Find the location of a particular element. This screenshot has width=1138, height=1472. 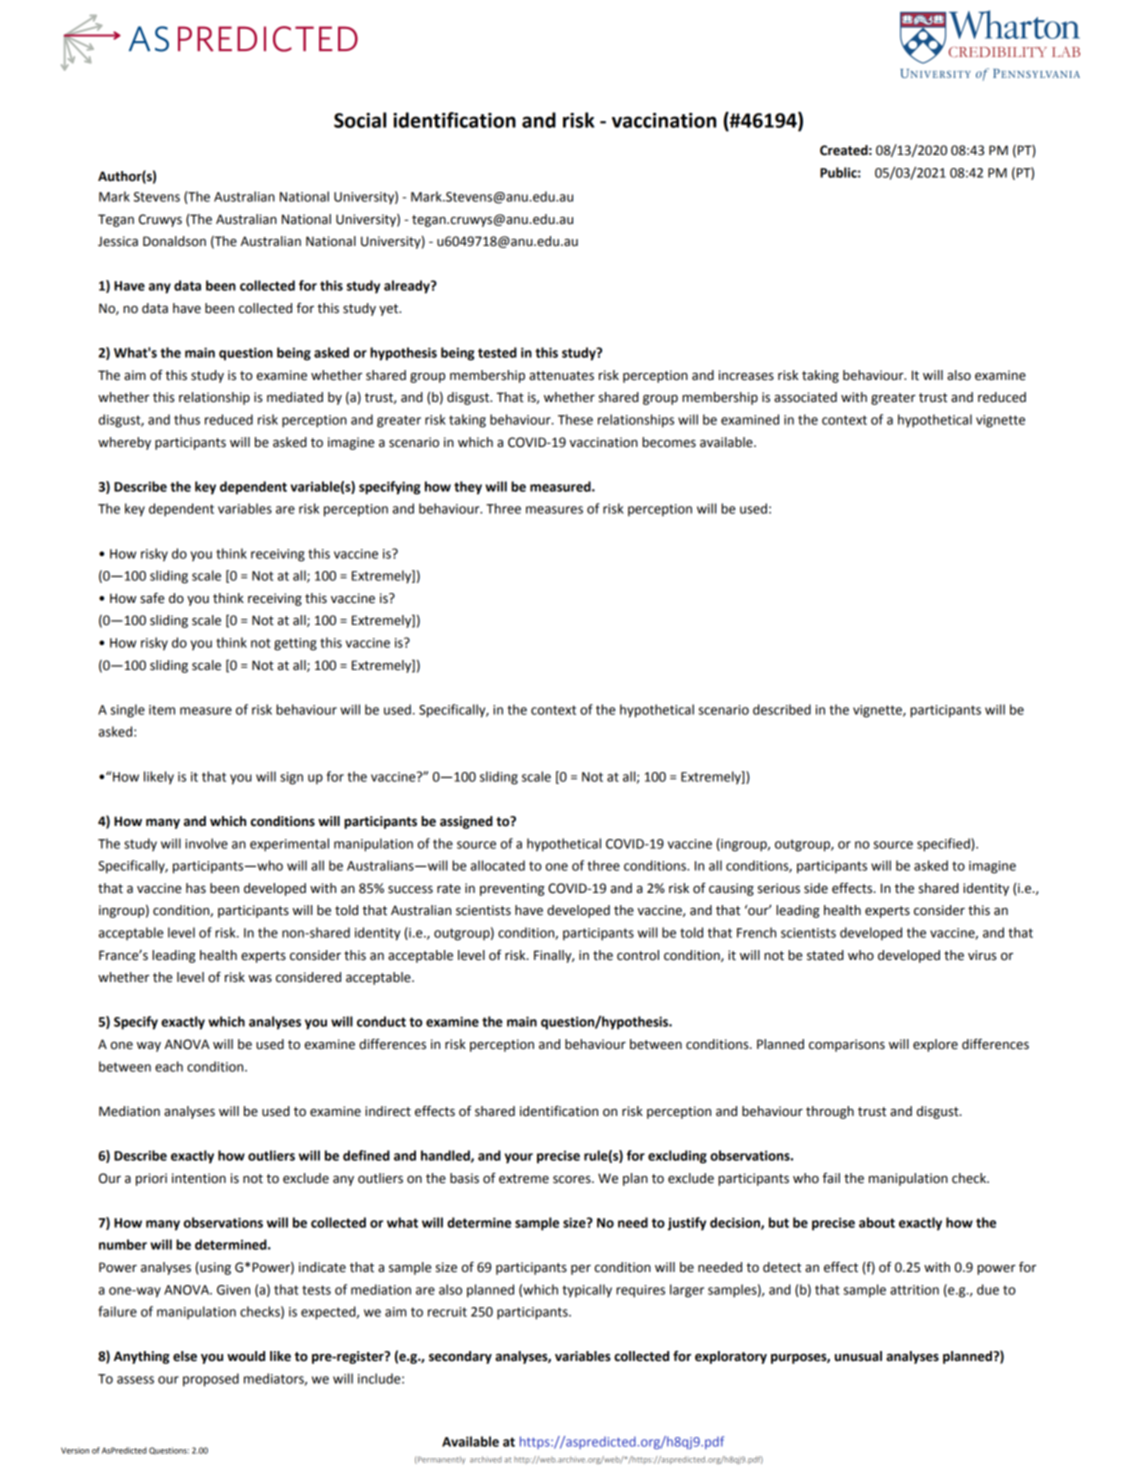

specified is located at coordinates (944, 845).
